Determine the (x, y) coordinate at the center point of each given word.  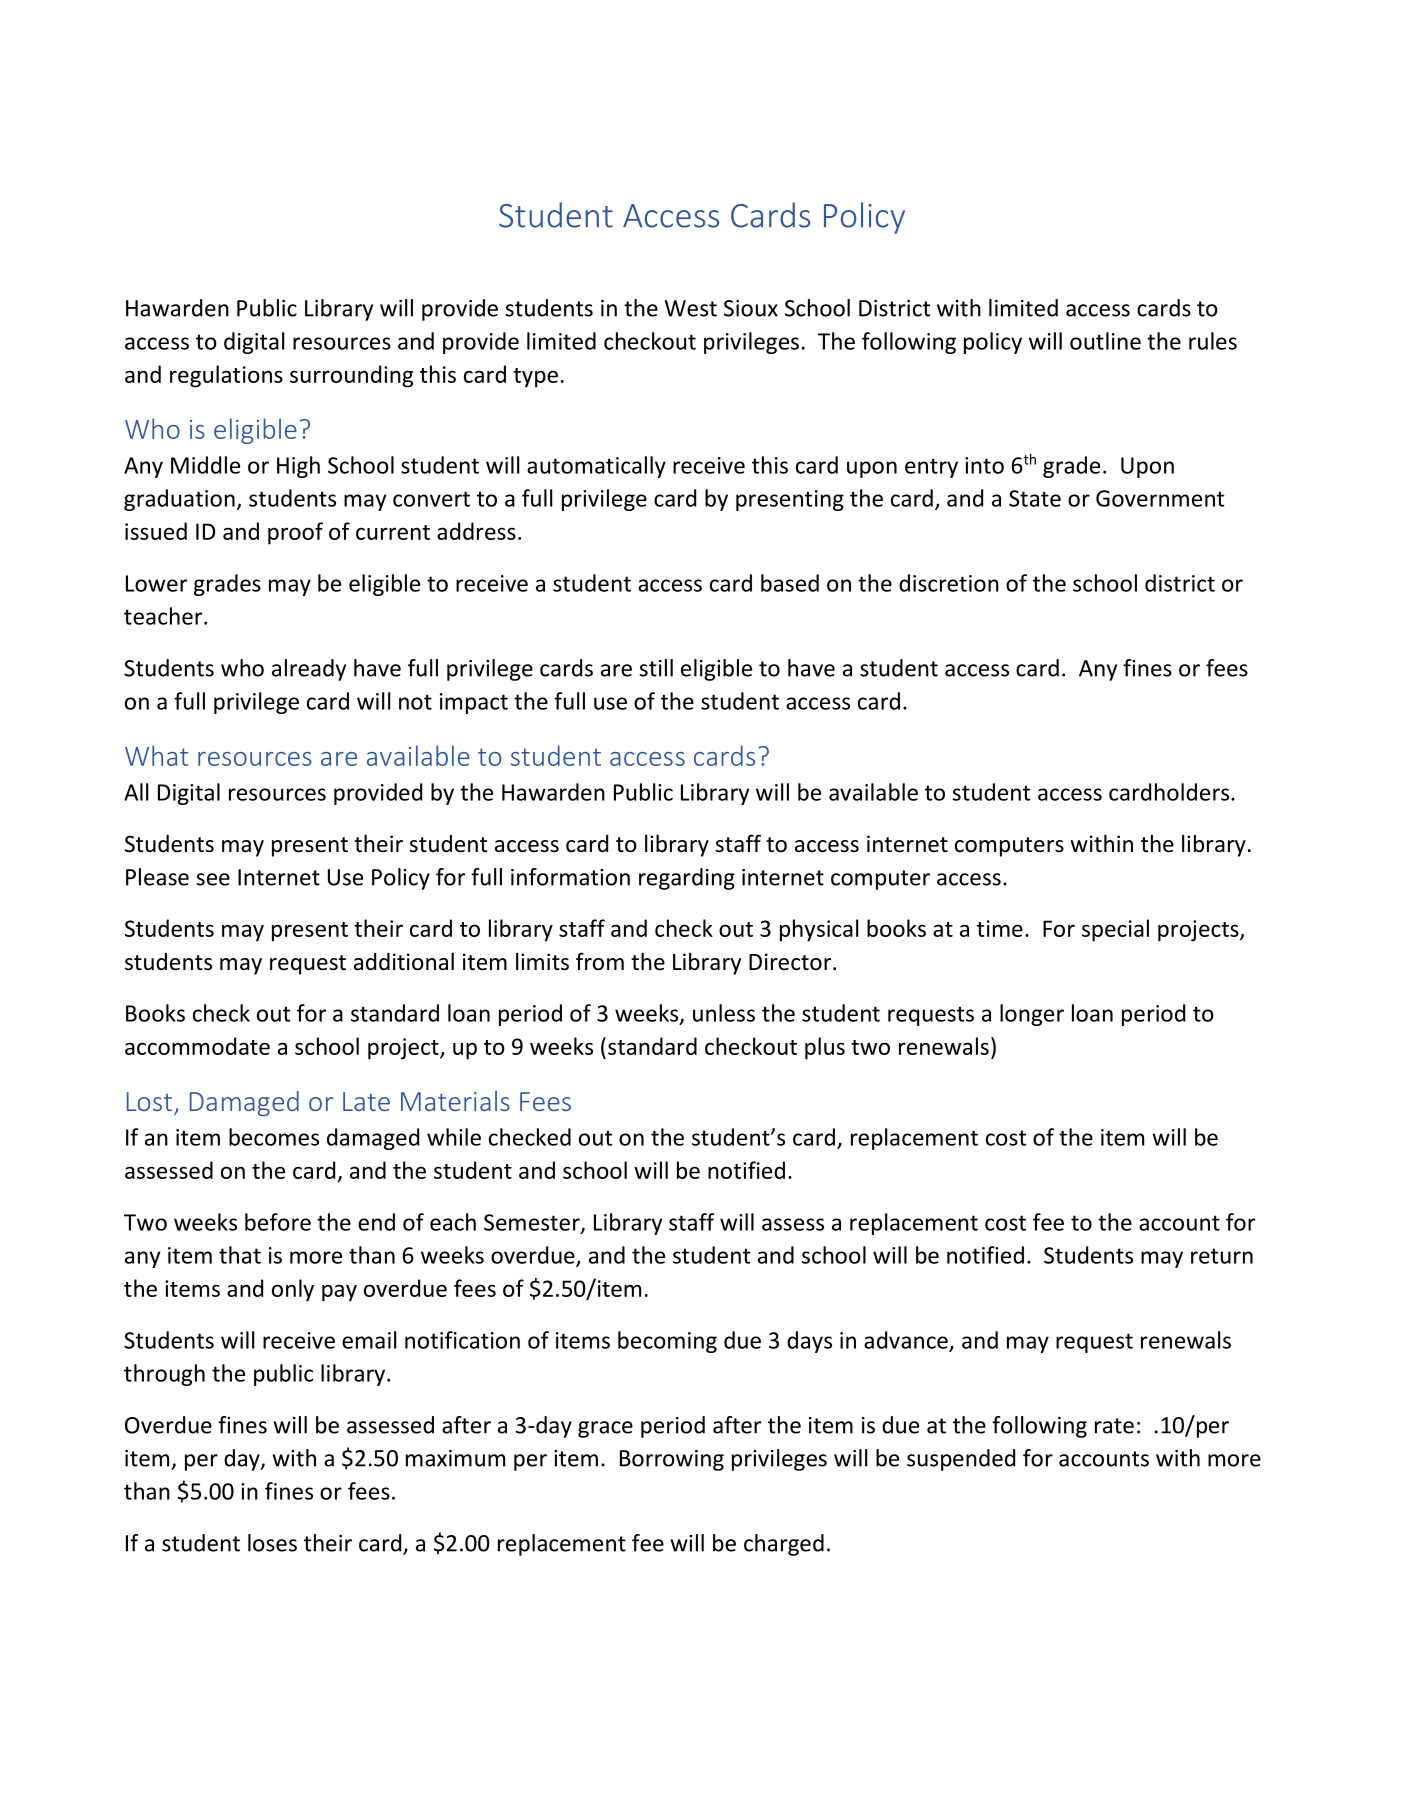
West (691, 308)
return (1222, 1256)
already (309, 670)
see (213, 879)
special (1115, 930)
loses (272, 1543)
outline (1105, 341)
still (656, 668)
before (278, 1222)
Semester (533, 1223)
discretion (949, 583)
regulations (226, 376)
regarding (687, 879)
